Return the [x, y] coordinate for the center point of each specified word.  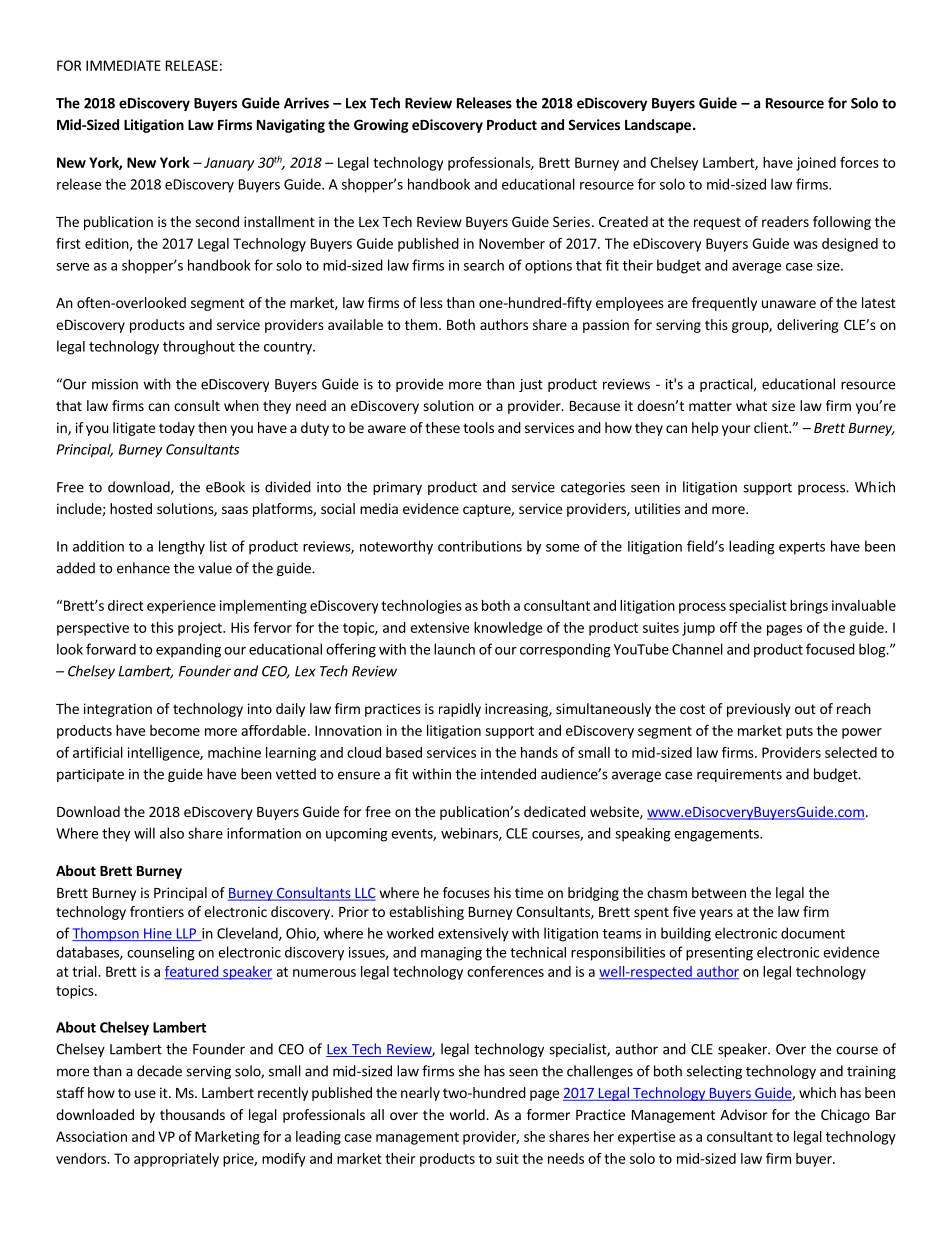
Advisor [744, 1114]
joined [816, 164]
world [468, 1114]
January [229, 164]
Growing [381, 126]
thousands [192, 1114]
